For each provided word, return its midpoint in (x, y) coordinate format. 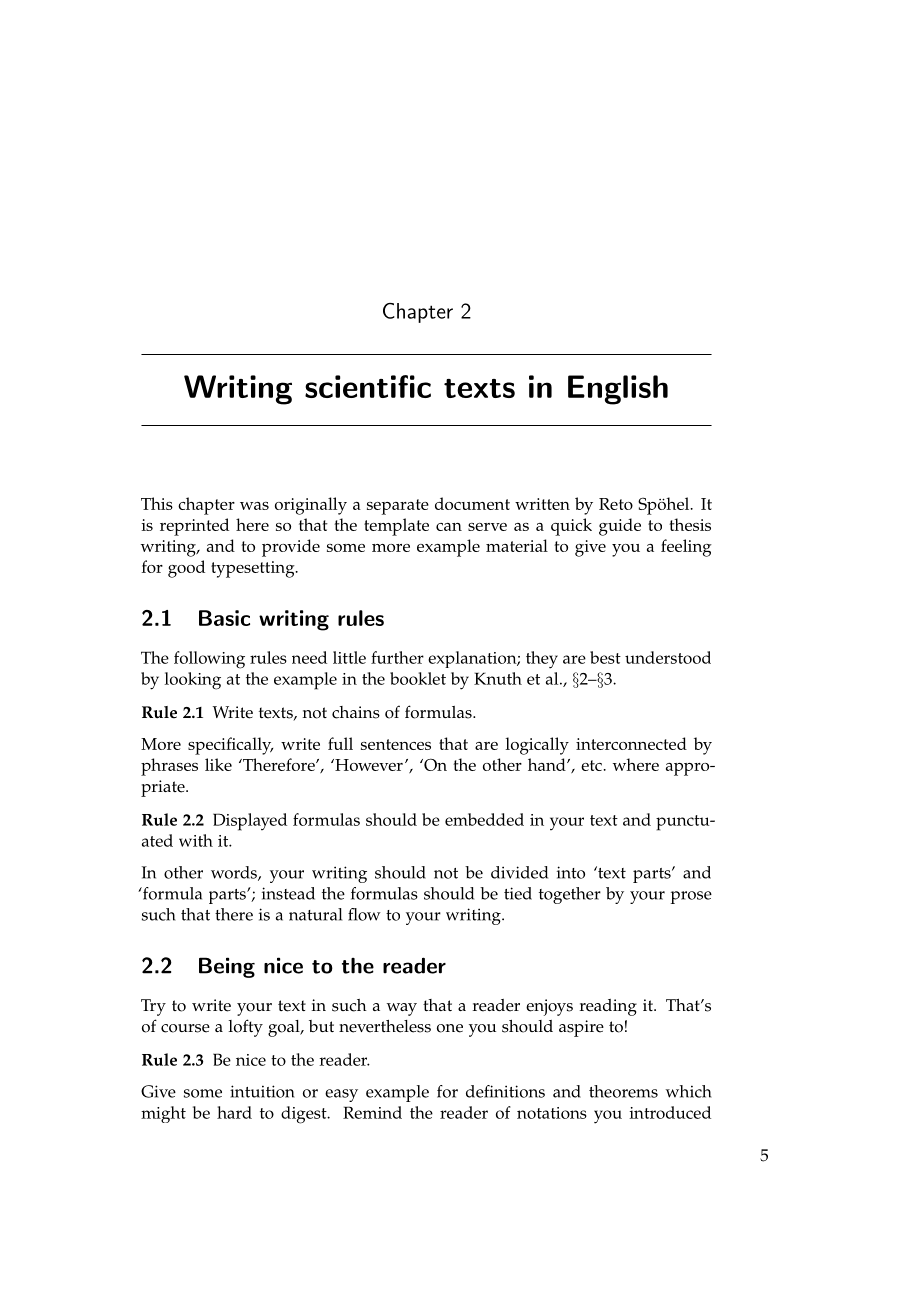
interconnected (631, 743)
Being (227, 967)
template (396, 527)
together (570, 895)
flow (364, 914)
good (186, 569)
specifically (230, 746)
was (254, 506)
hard (234, 1112)
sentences (396, 744)
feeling (686, 548)
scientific (368, 386)
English (618, 390)
